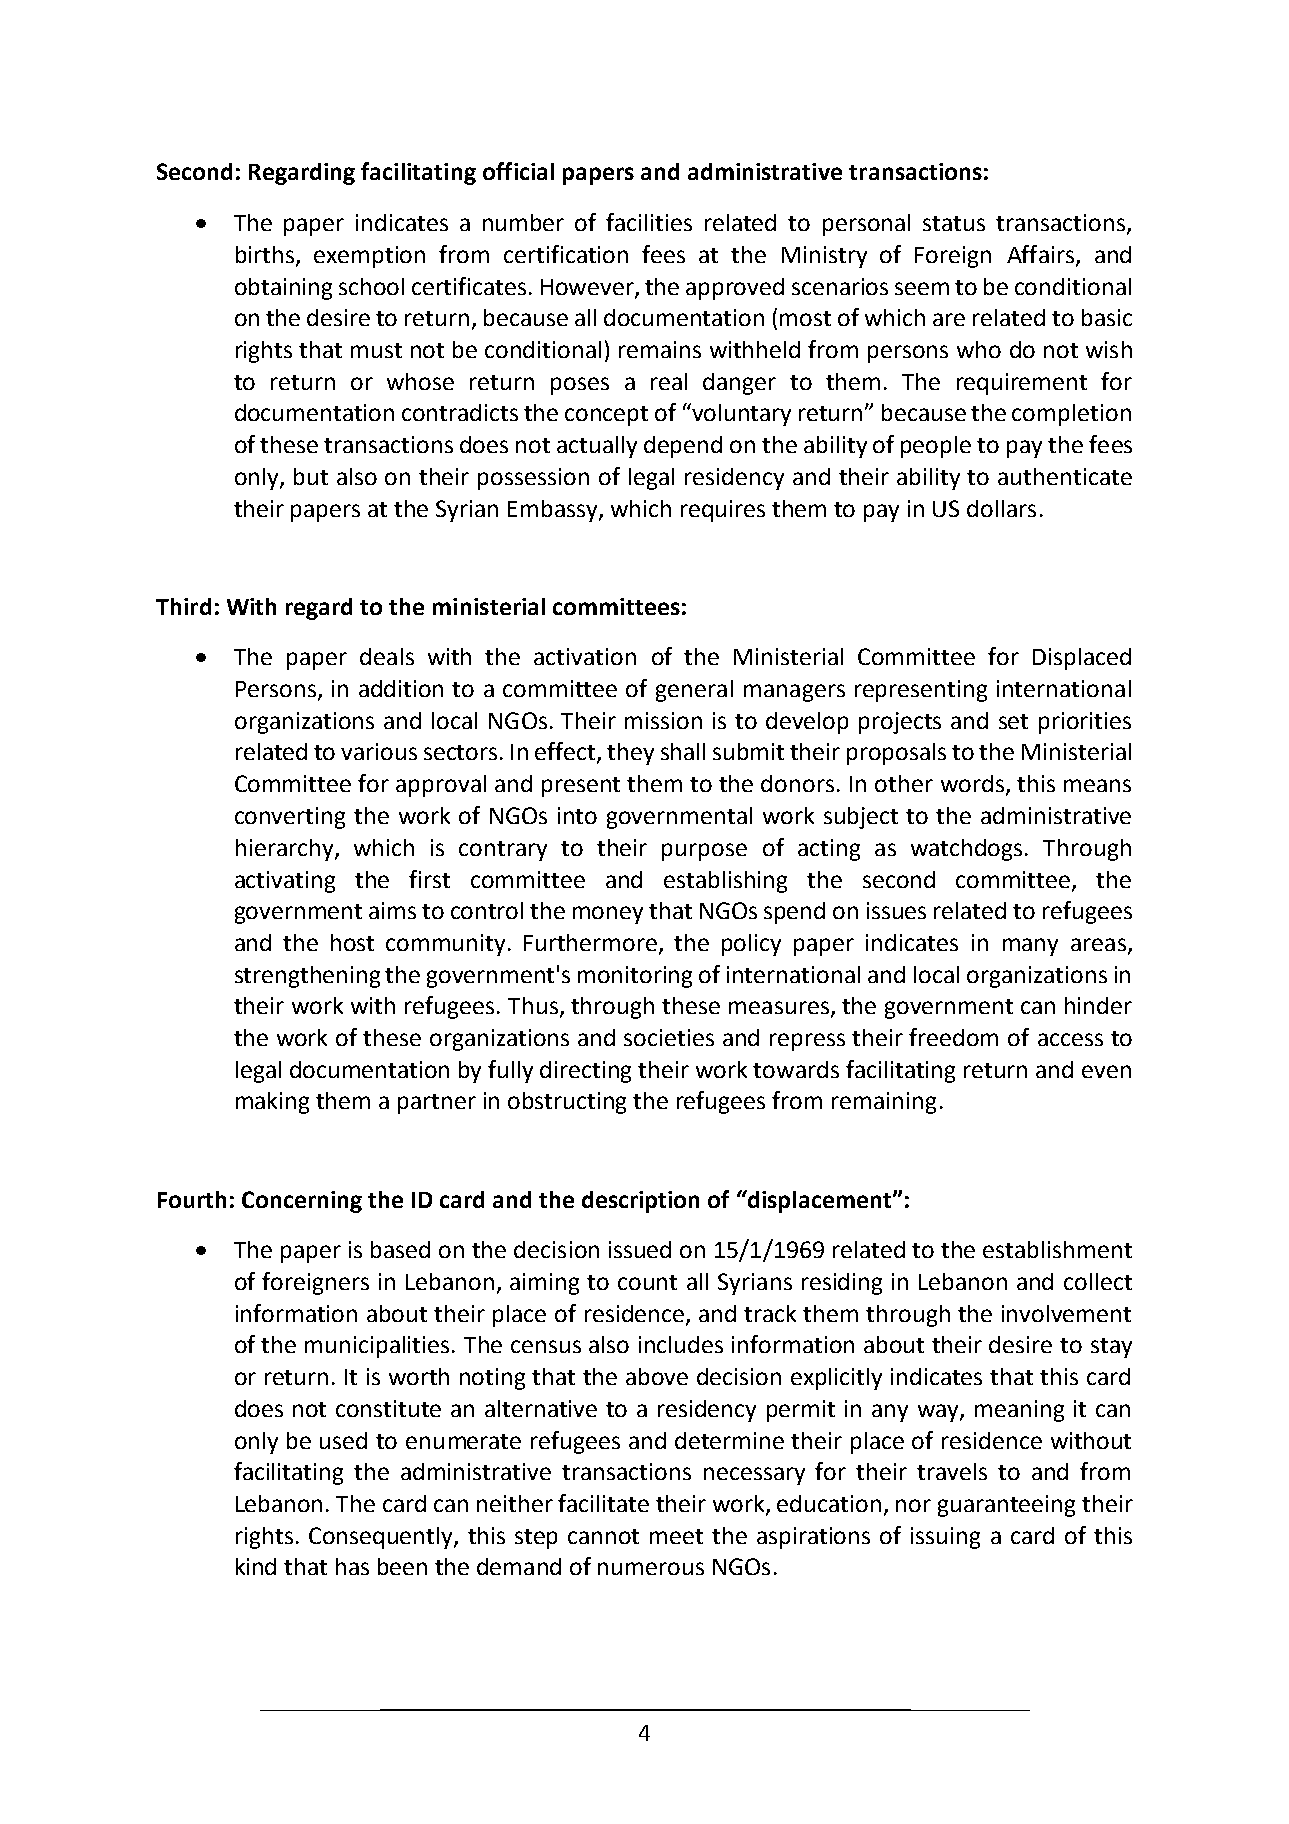  Describe the element at coordinates (387, 656) in the page. I see `deals` at that location.
